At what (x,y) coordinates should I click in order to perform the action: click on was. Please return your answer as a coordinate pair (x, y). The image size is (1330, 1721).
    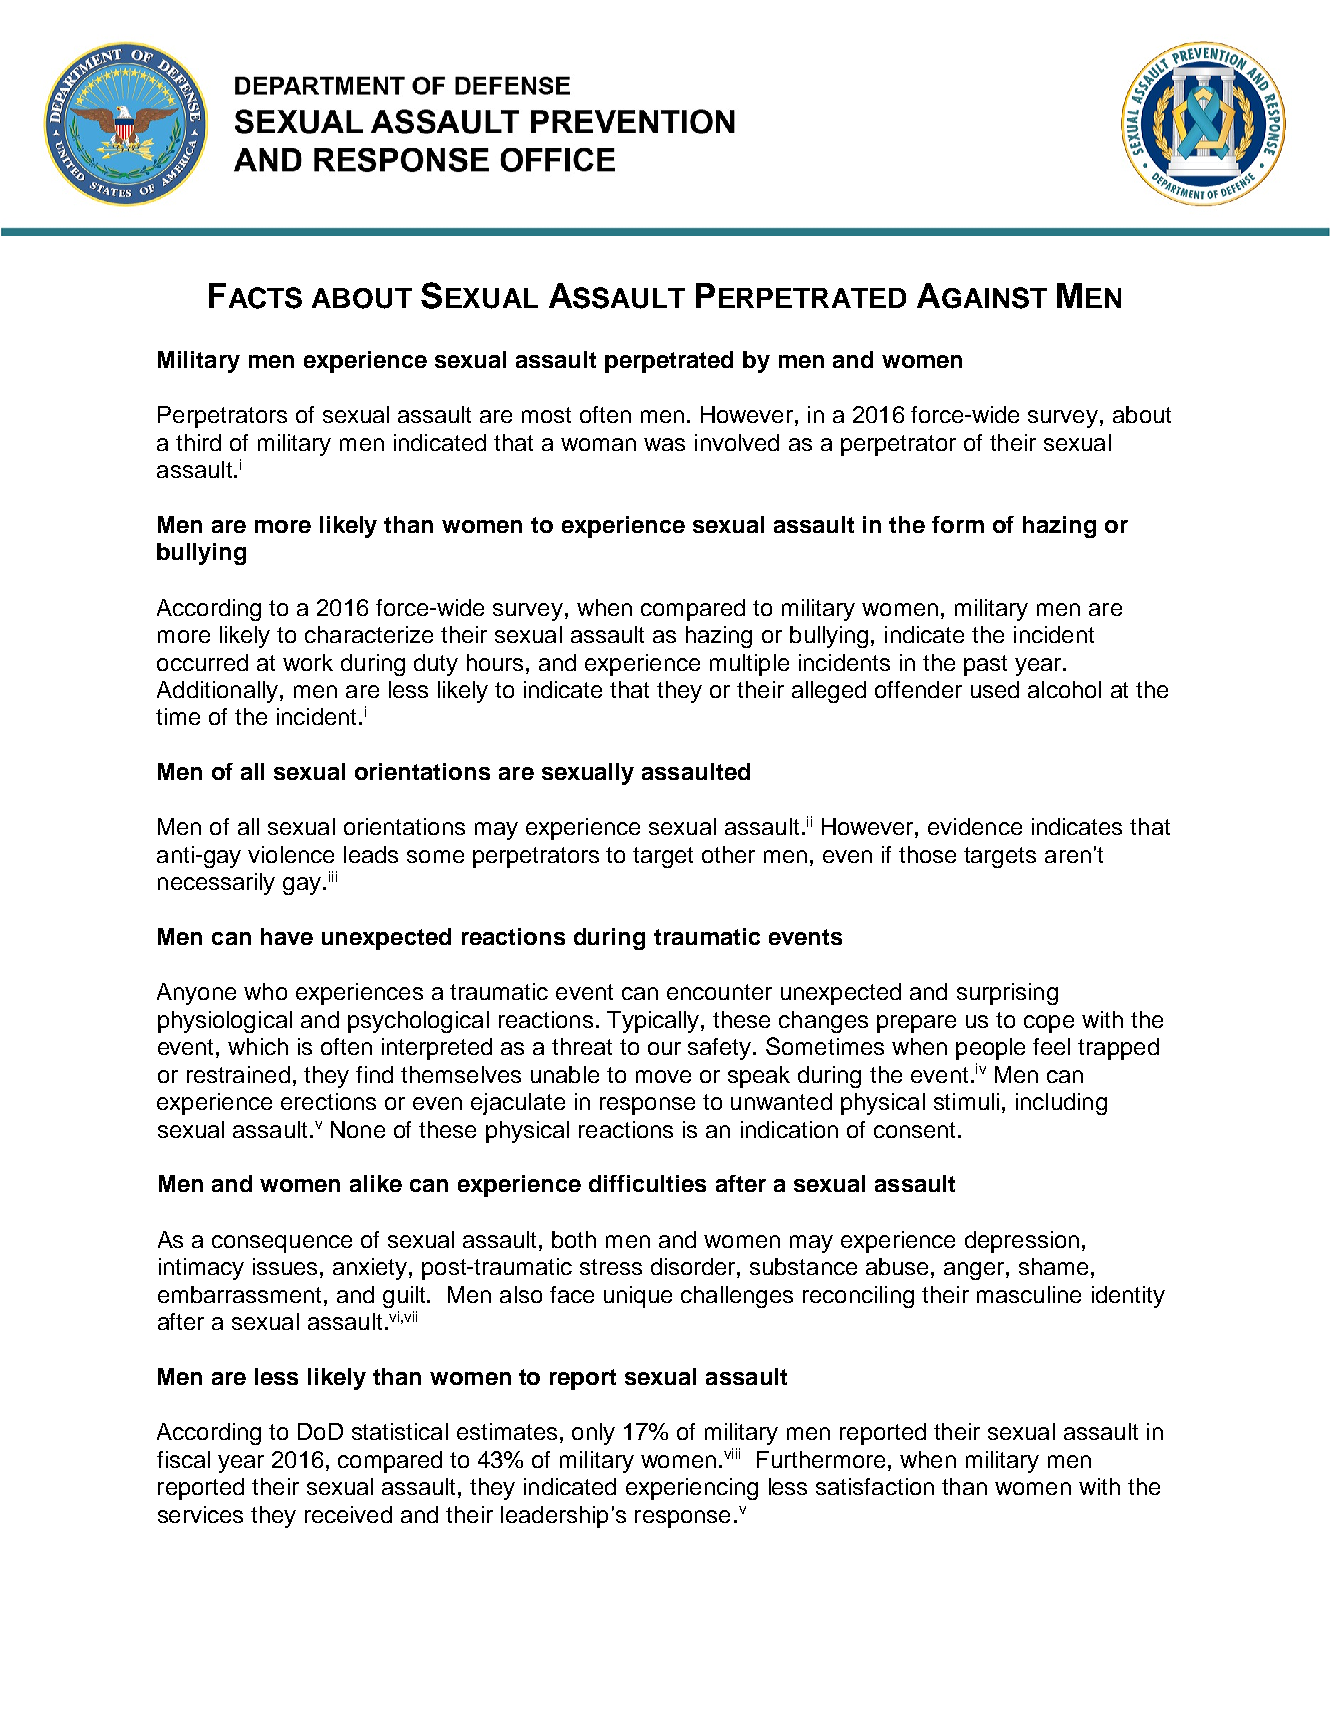
    Looking at the image, I should click on (664, 444).
